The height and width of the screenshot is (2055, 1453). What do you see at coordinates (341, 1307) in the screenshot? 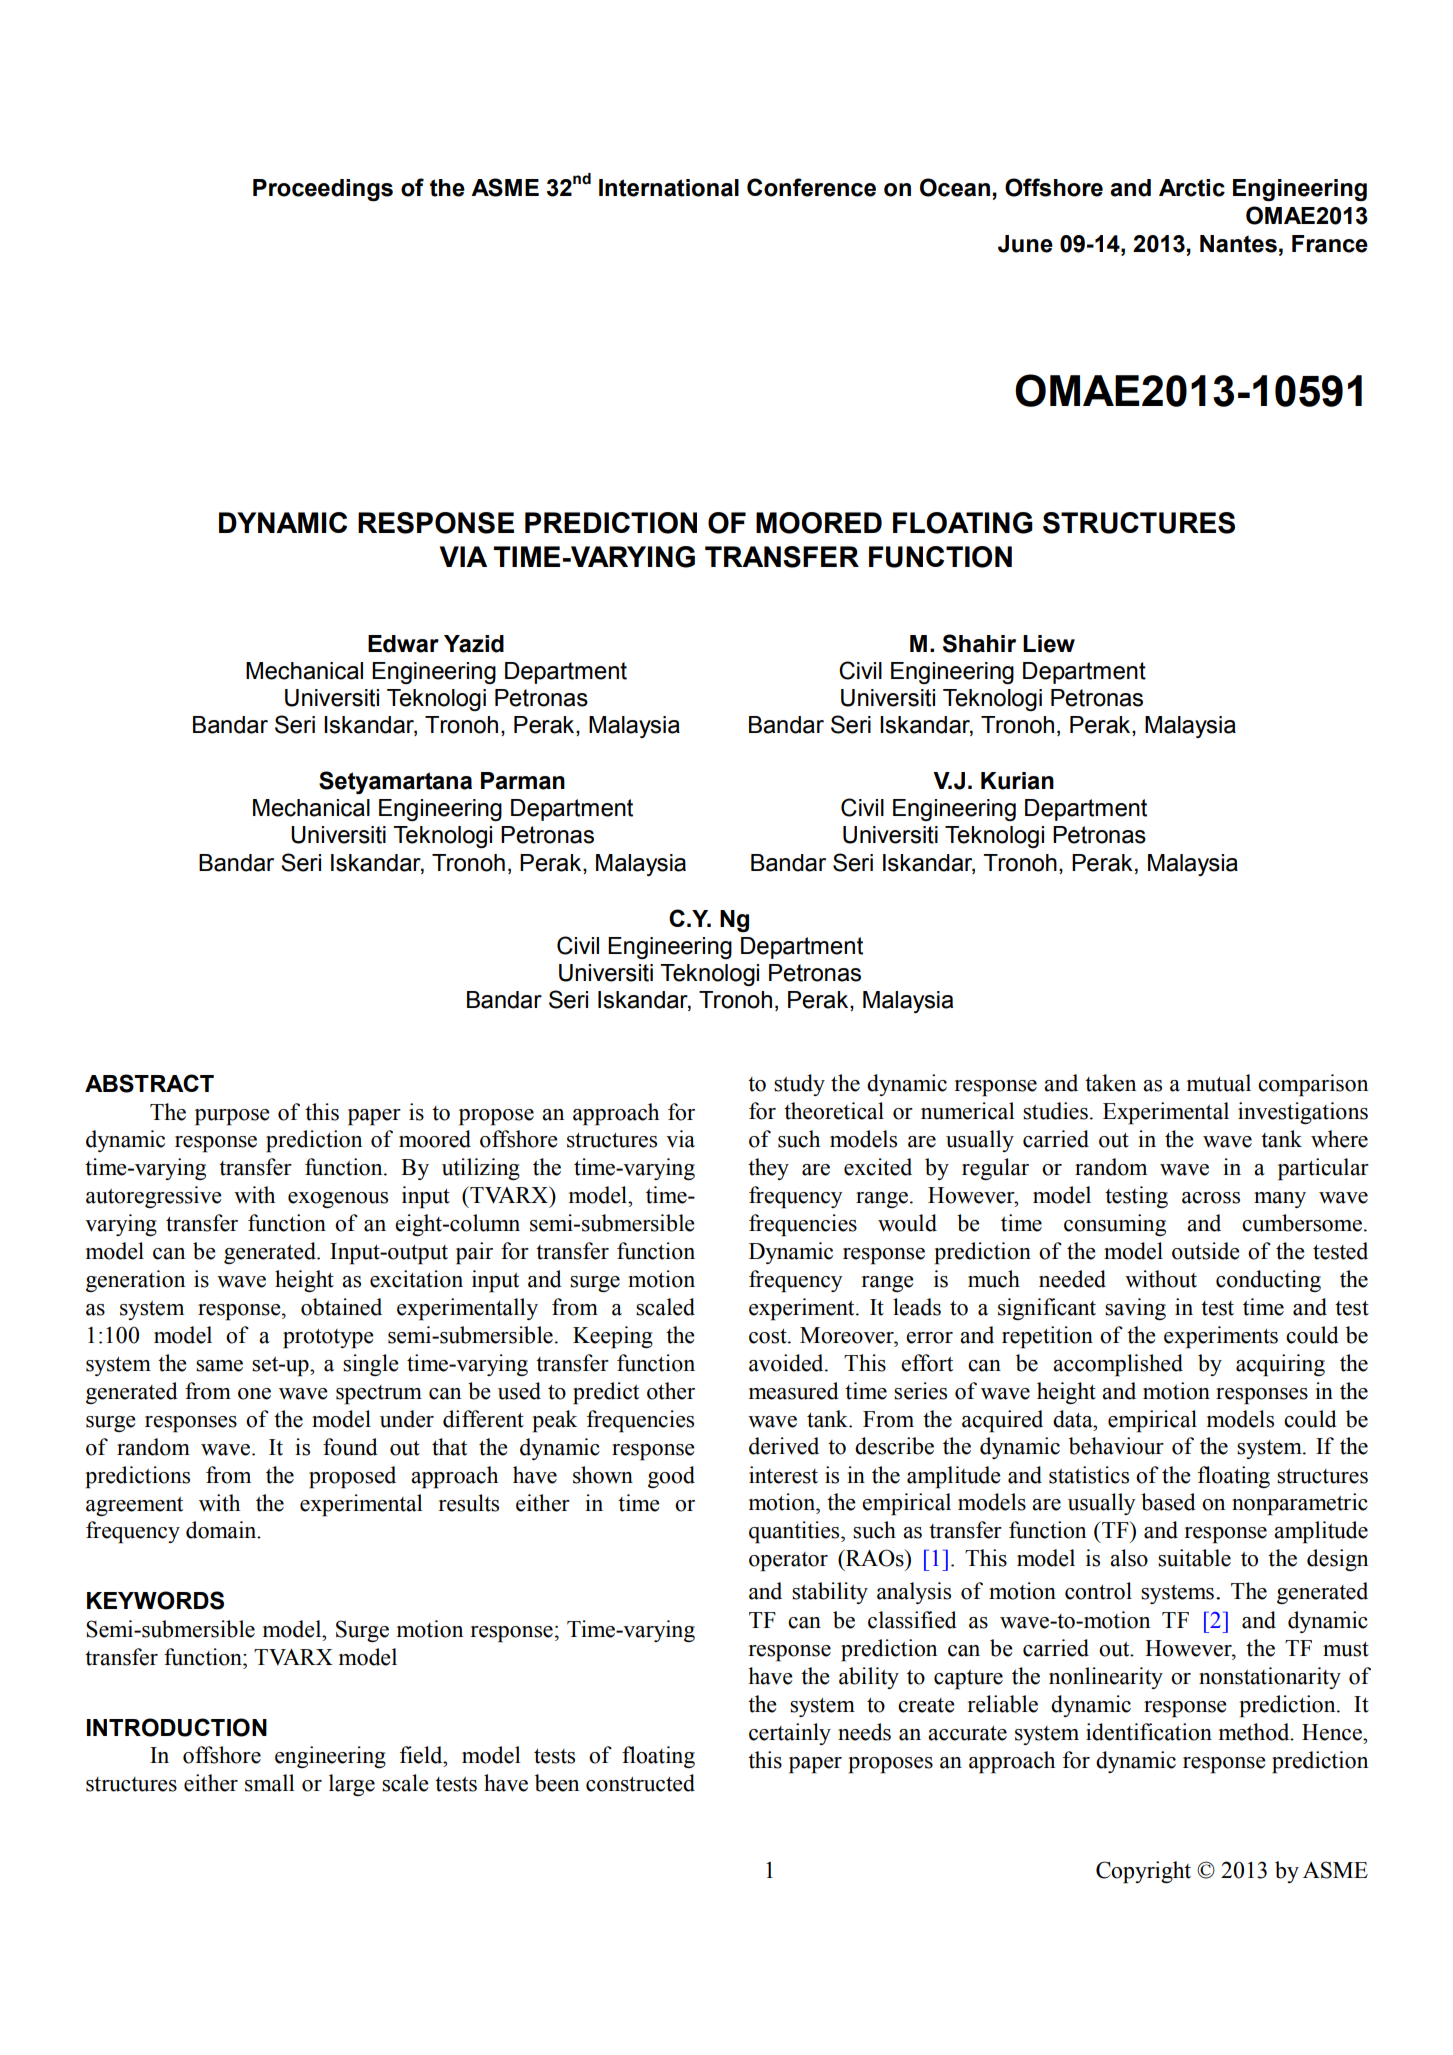
I see `obtained` at bounding box center [341, 1307].
